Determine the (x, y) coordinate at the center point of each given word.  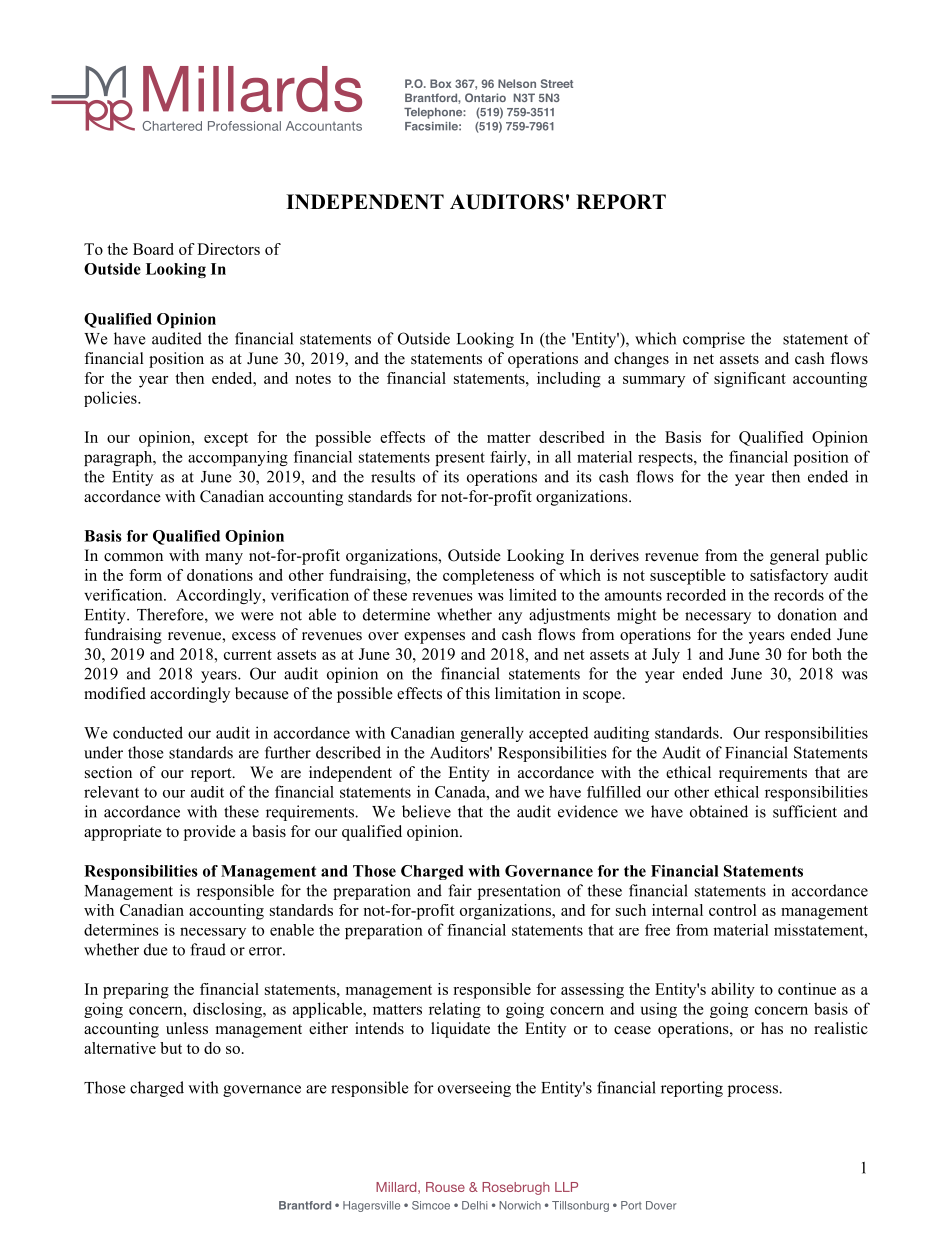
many (224, 559)
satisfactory (789, 577)
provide (210, 833)
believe (426, 811)
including (569, 380)
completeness (488, 577)
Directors (228, 249)
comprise (714, 340)
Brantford (305, 1205)
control (733, 910)
